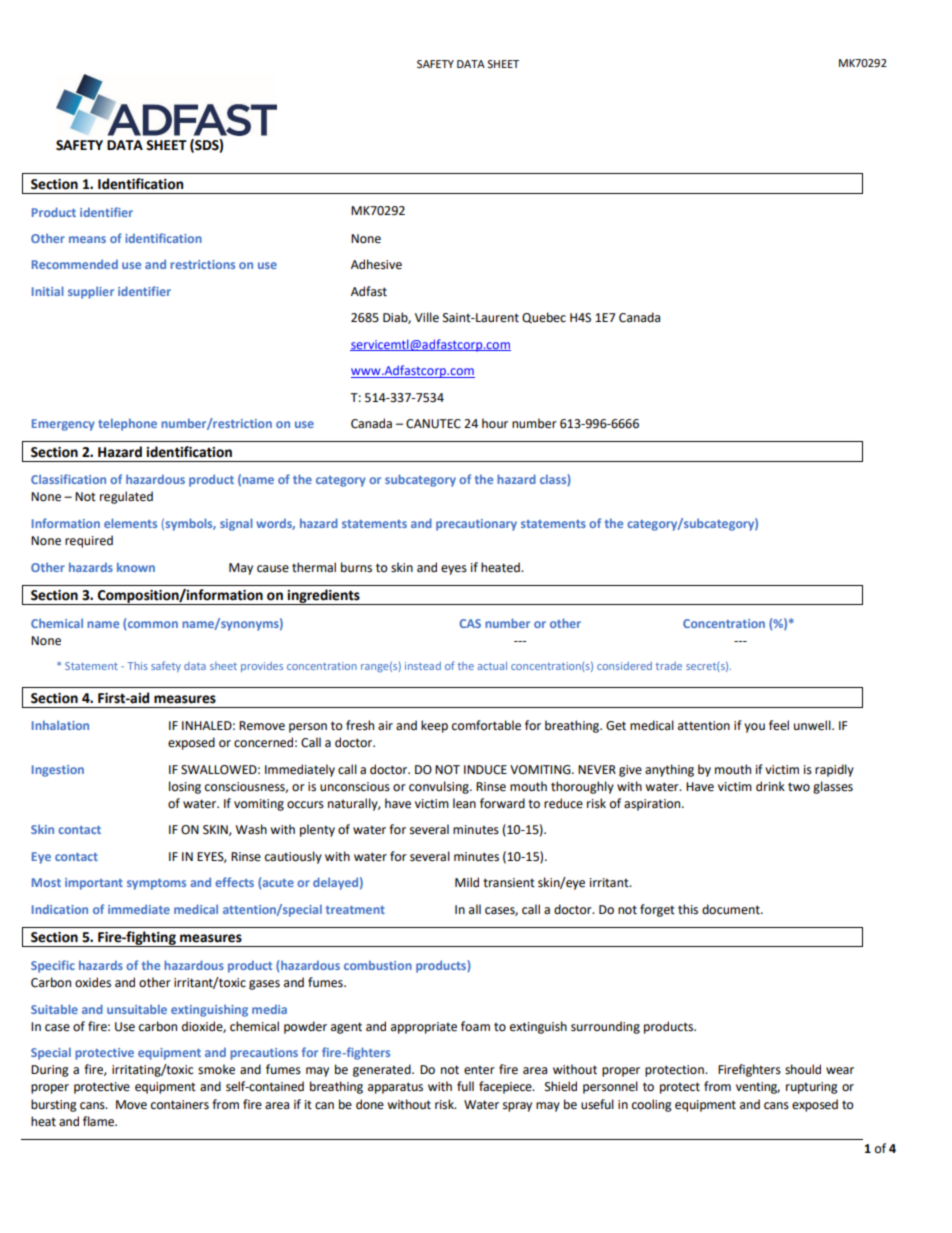  What do you see at coordinates (376, 264) in the screenshot?
I see `Adhesive` at bounding box center [376, 264].
